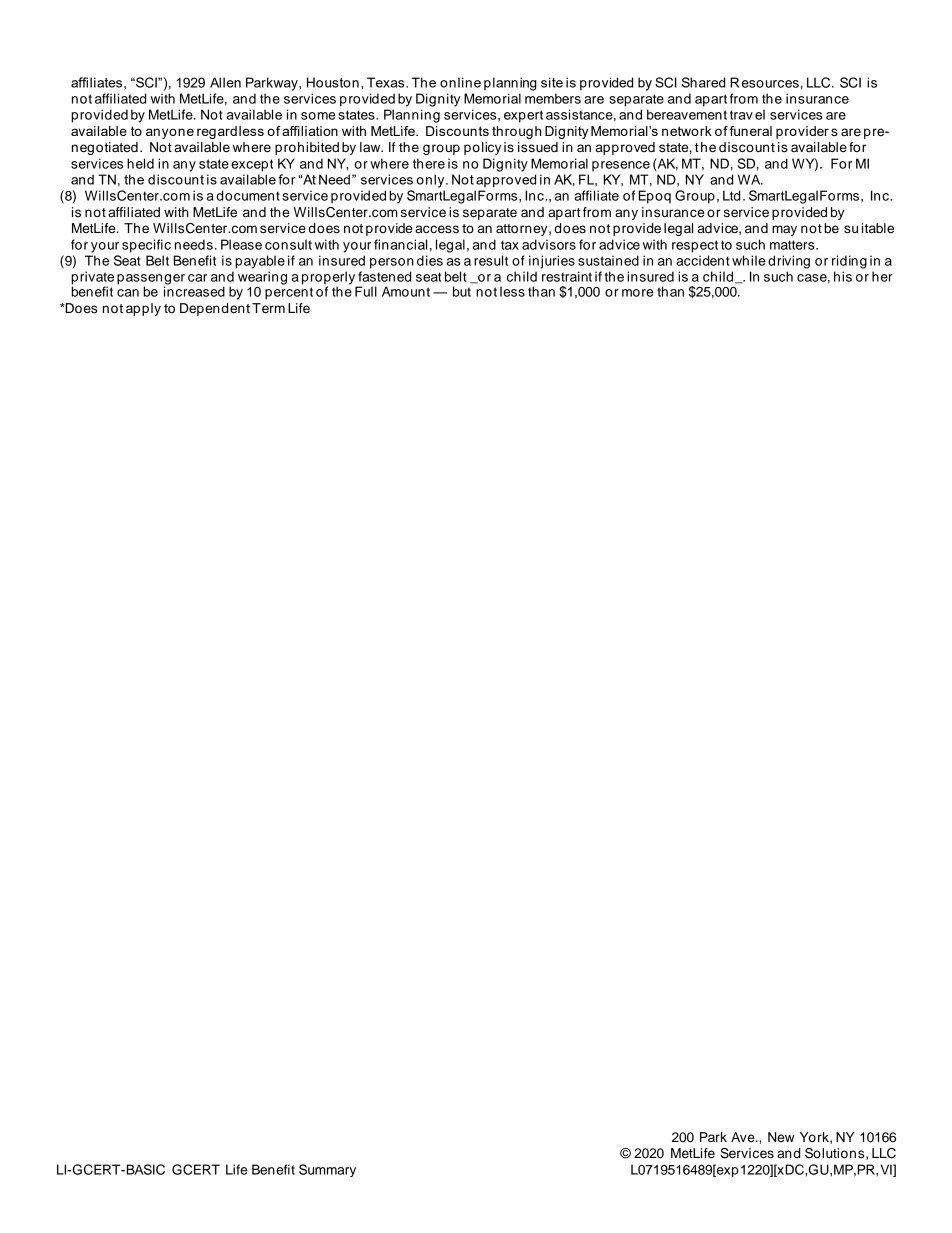 This page has height=1233, width=952. Describe the element at coordinates (215, 309) in the page. I see `Dependent` at that location.
